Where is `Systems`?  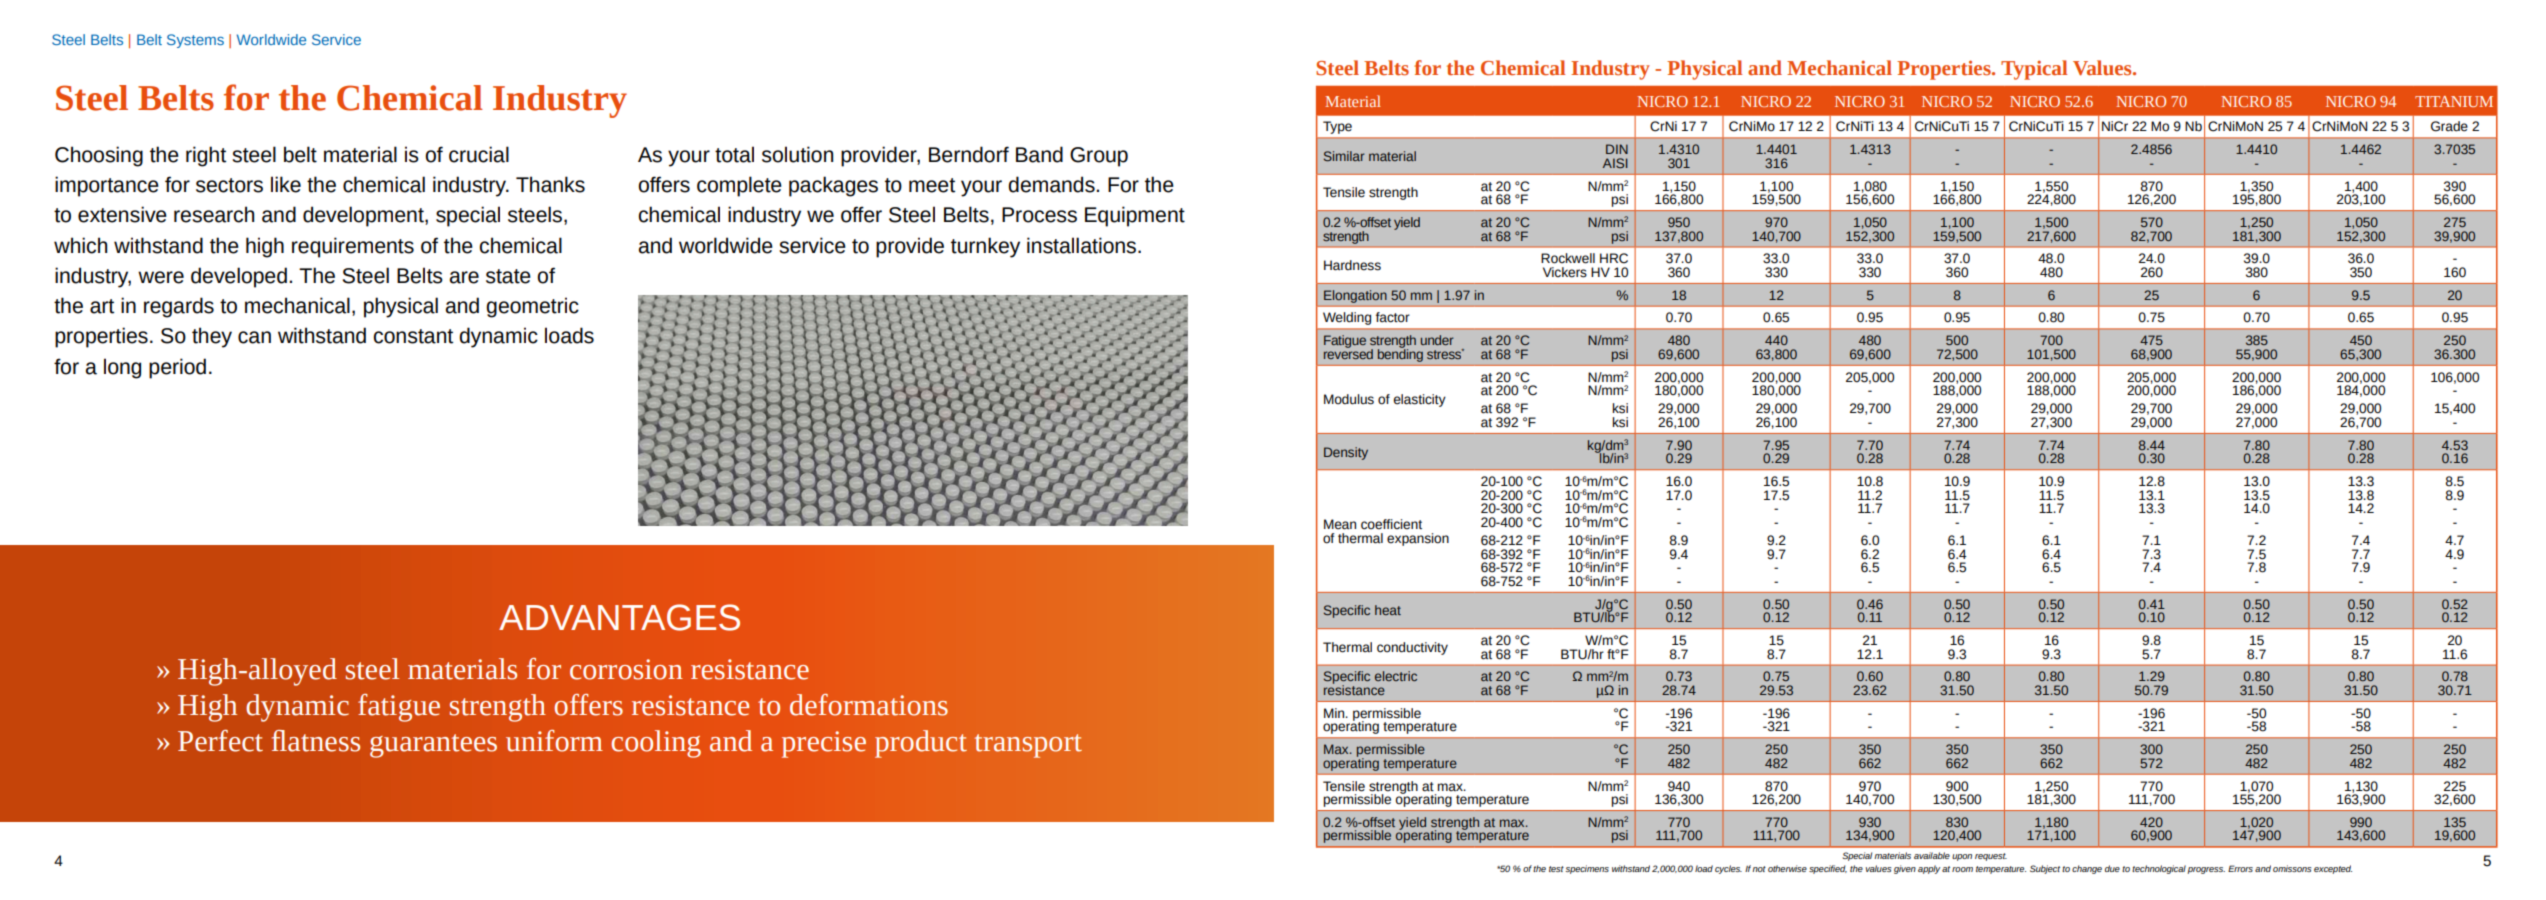
Systems is located at coordinates (195, 41).
